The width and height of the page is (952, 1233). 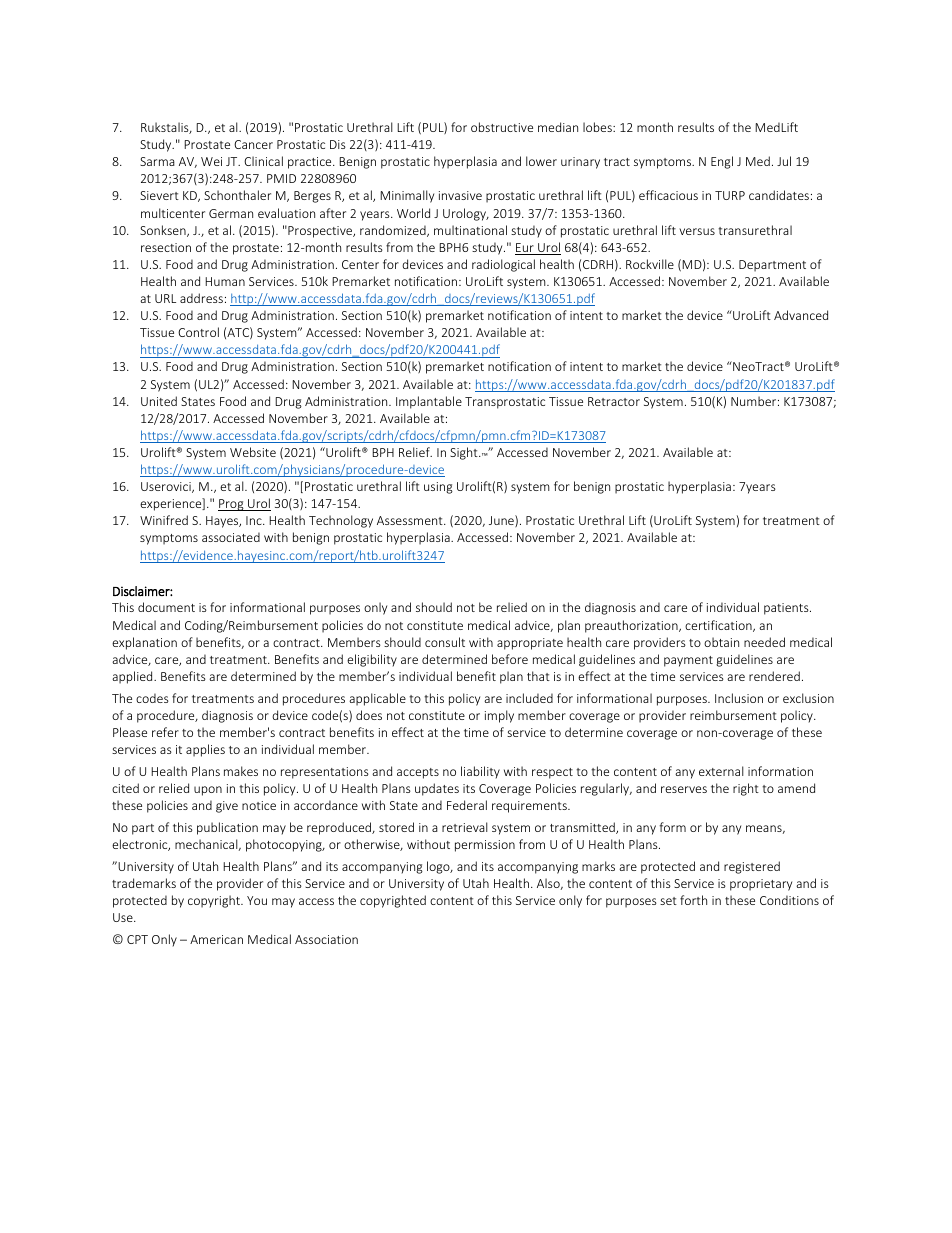 What do you see at coordinates (211, 161) in the page?
I see `Wei` at bounding box center [211, 161].
